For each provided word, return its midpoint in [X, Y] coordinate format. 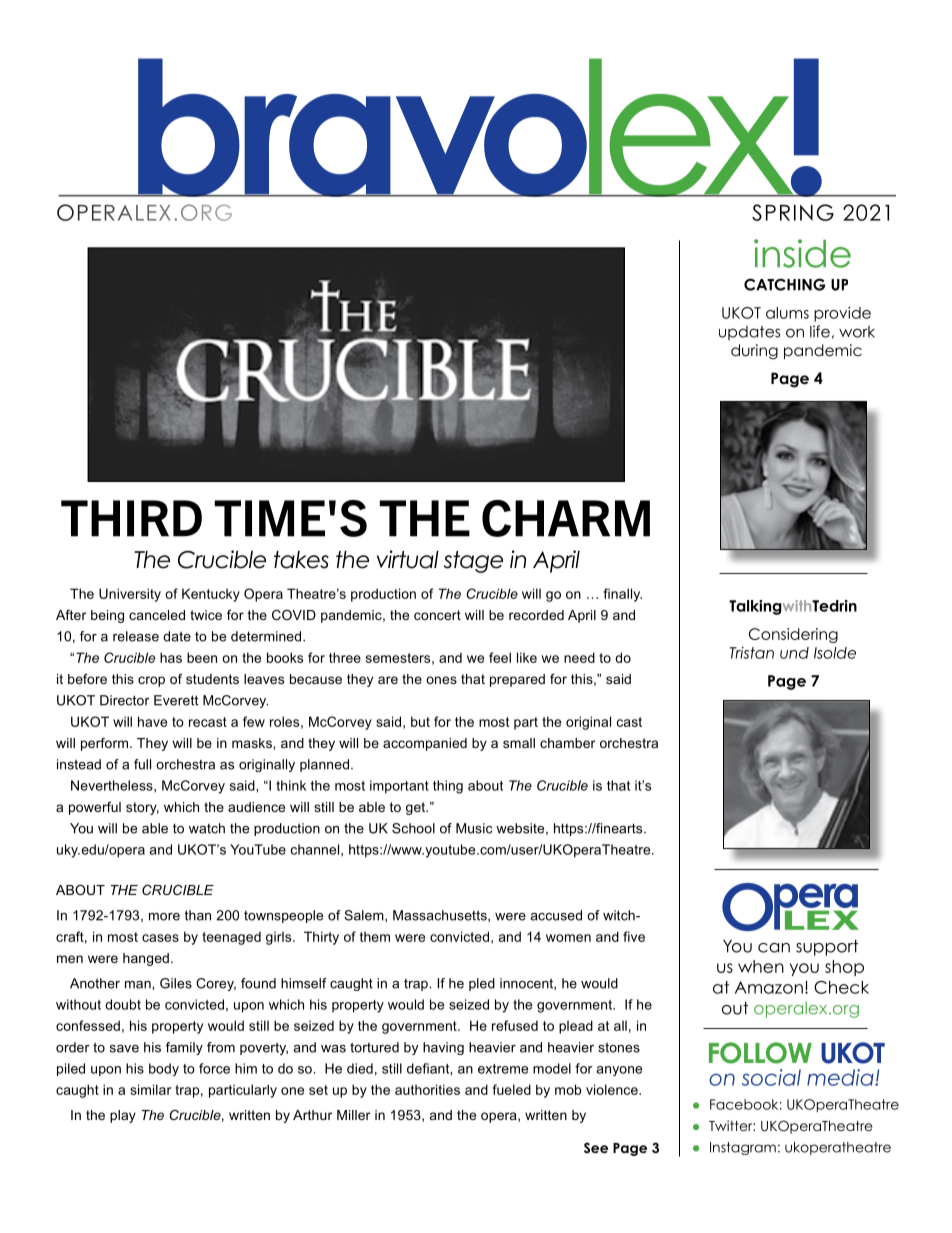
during [754, 352]
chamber [567, 743]
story [142, 808]
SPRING [793, 212]
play [123, 1116]
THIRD [131, 518]
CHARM [566, 518]
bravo [362, 127]
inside [802, 253]
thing [448, 787]
